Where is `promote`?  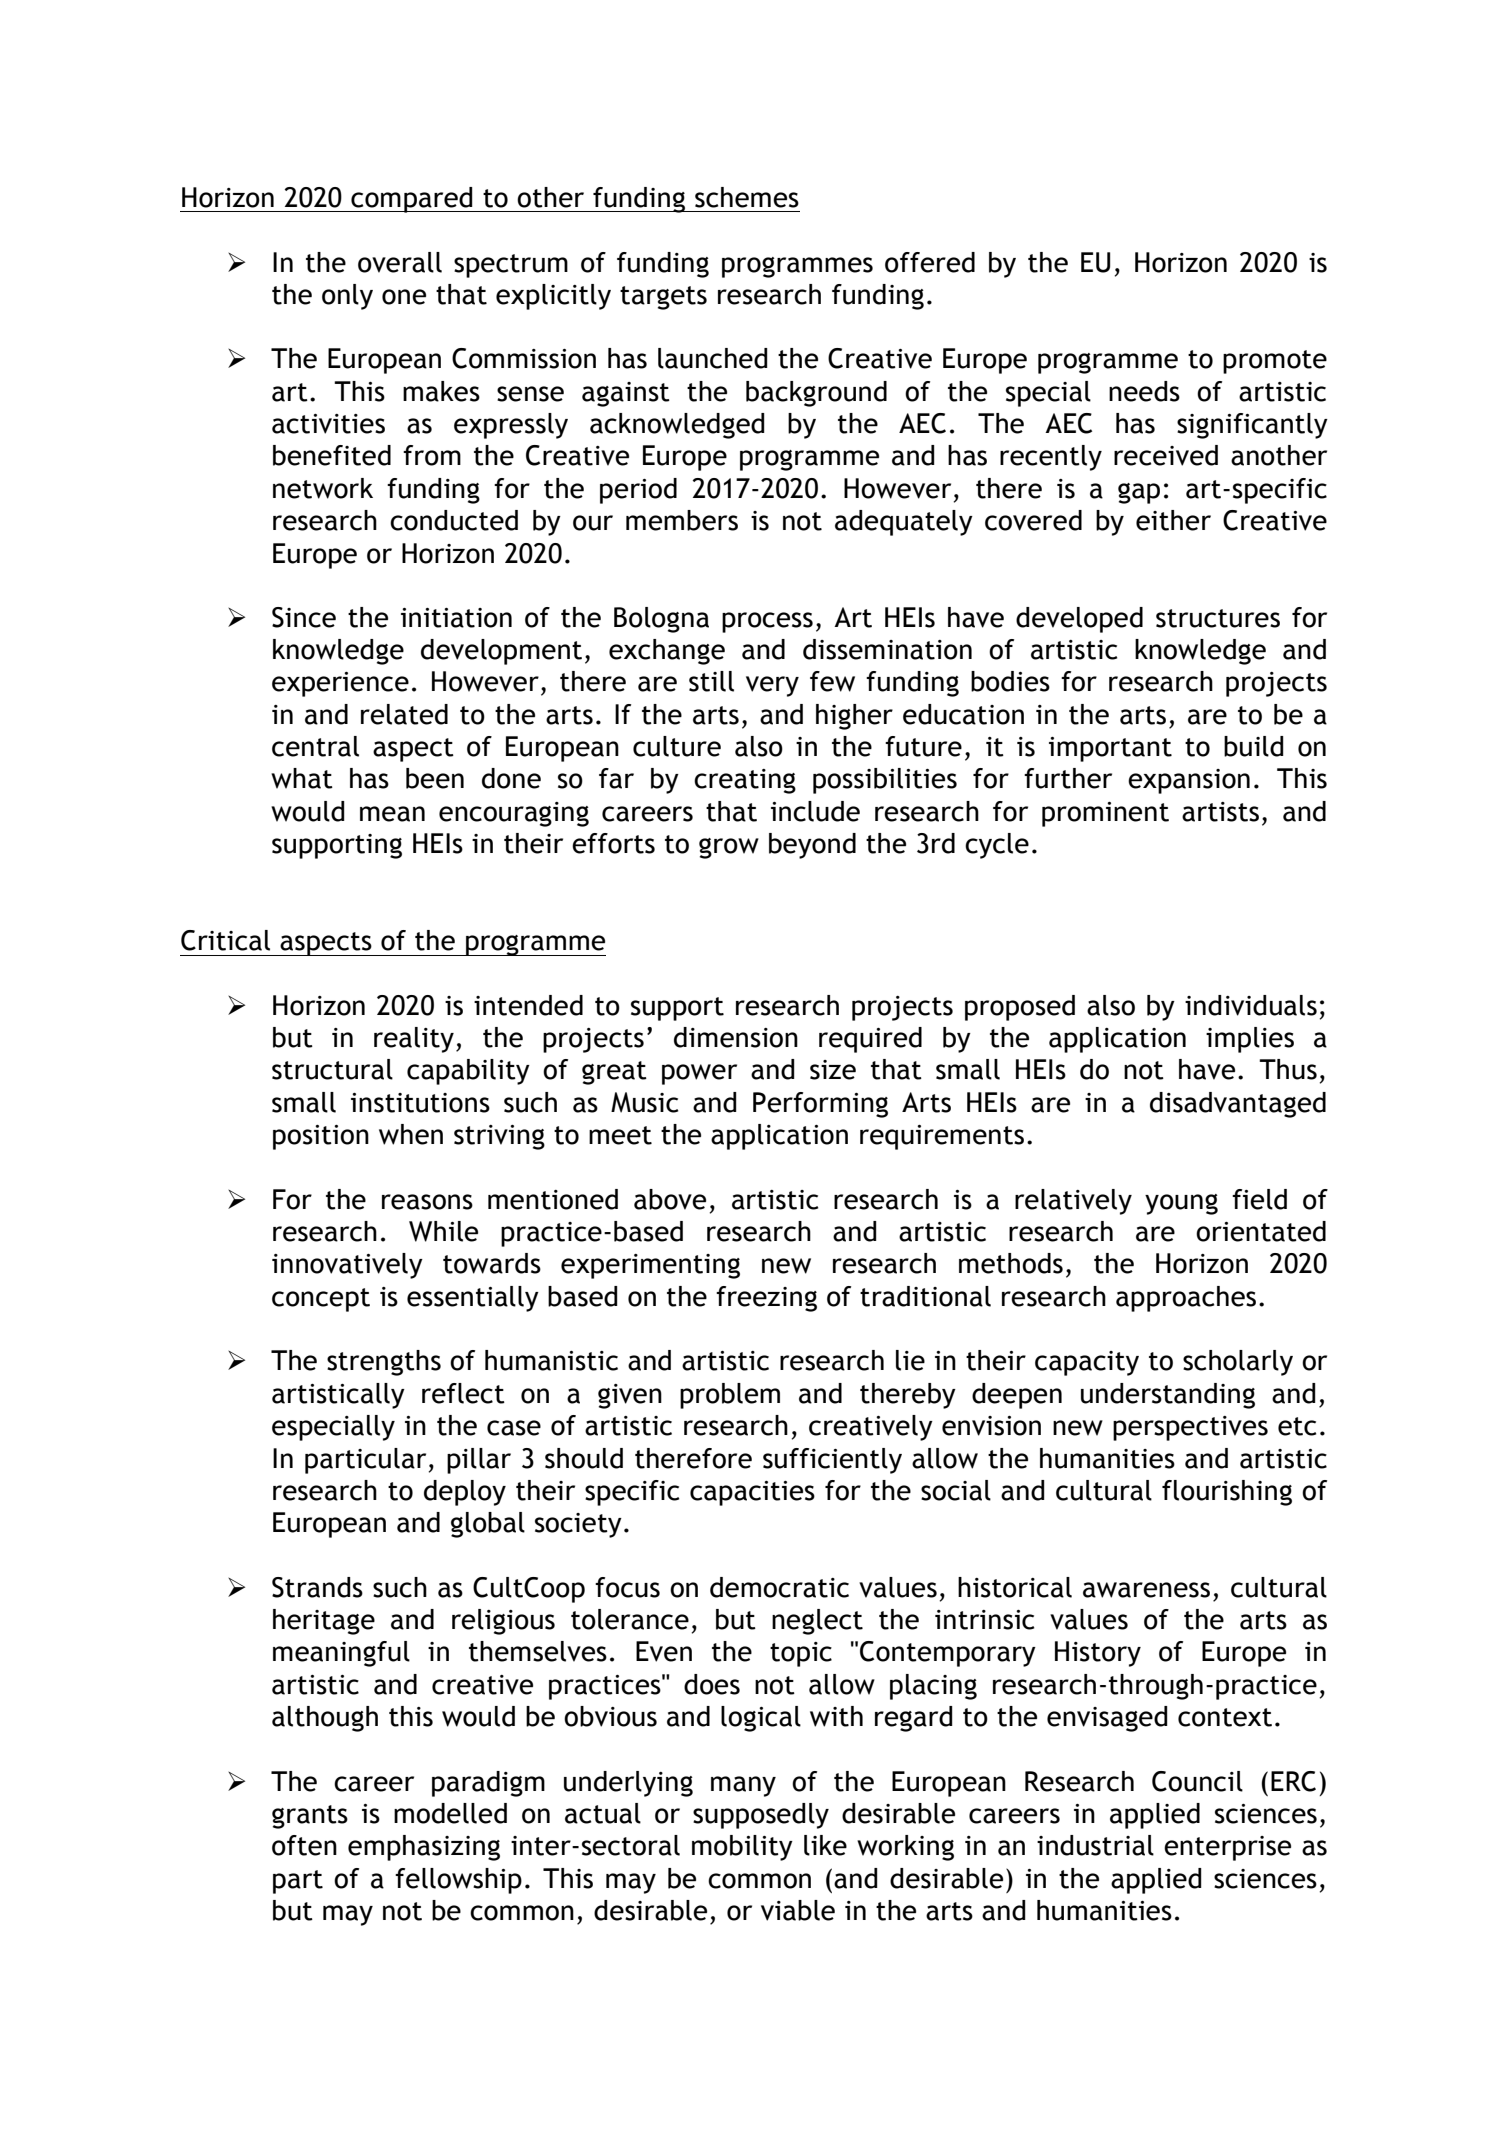 promote is located at coordinates (1275, 362).
